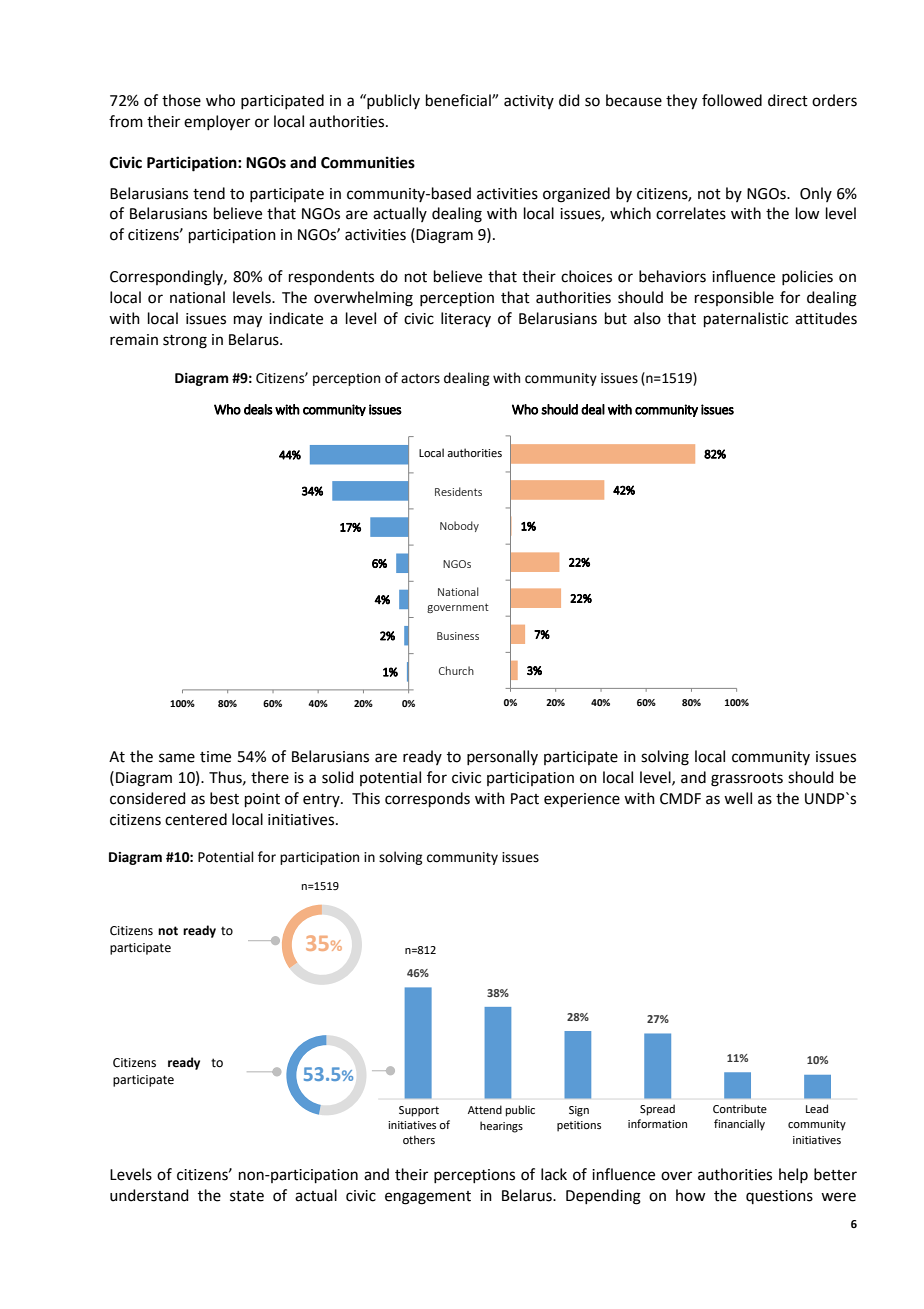 The height and width of the image is (1309, 924). I want to click on beneficial, so click(459, 100).
